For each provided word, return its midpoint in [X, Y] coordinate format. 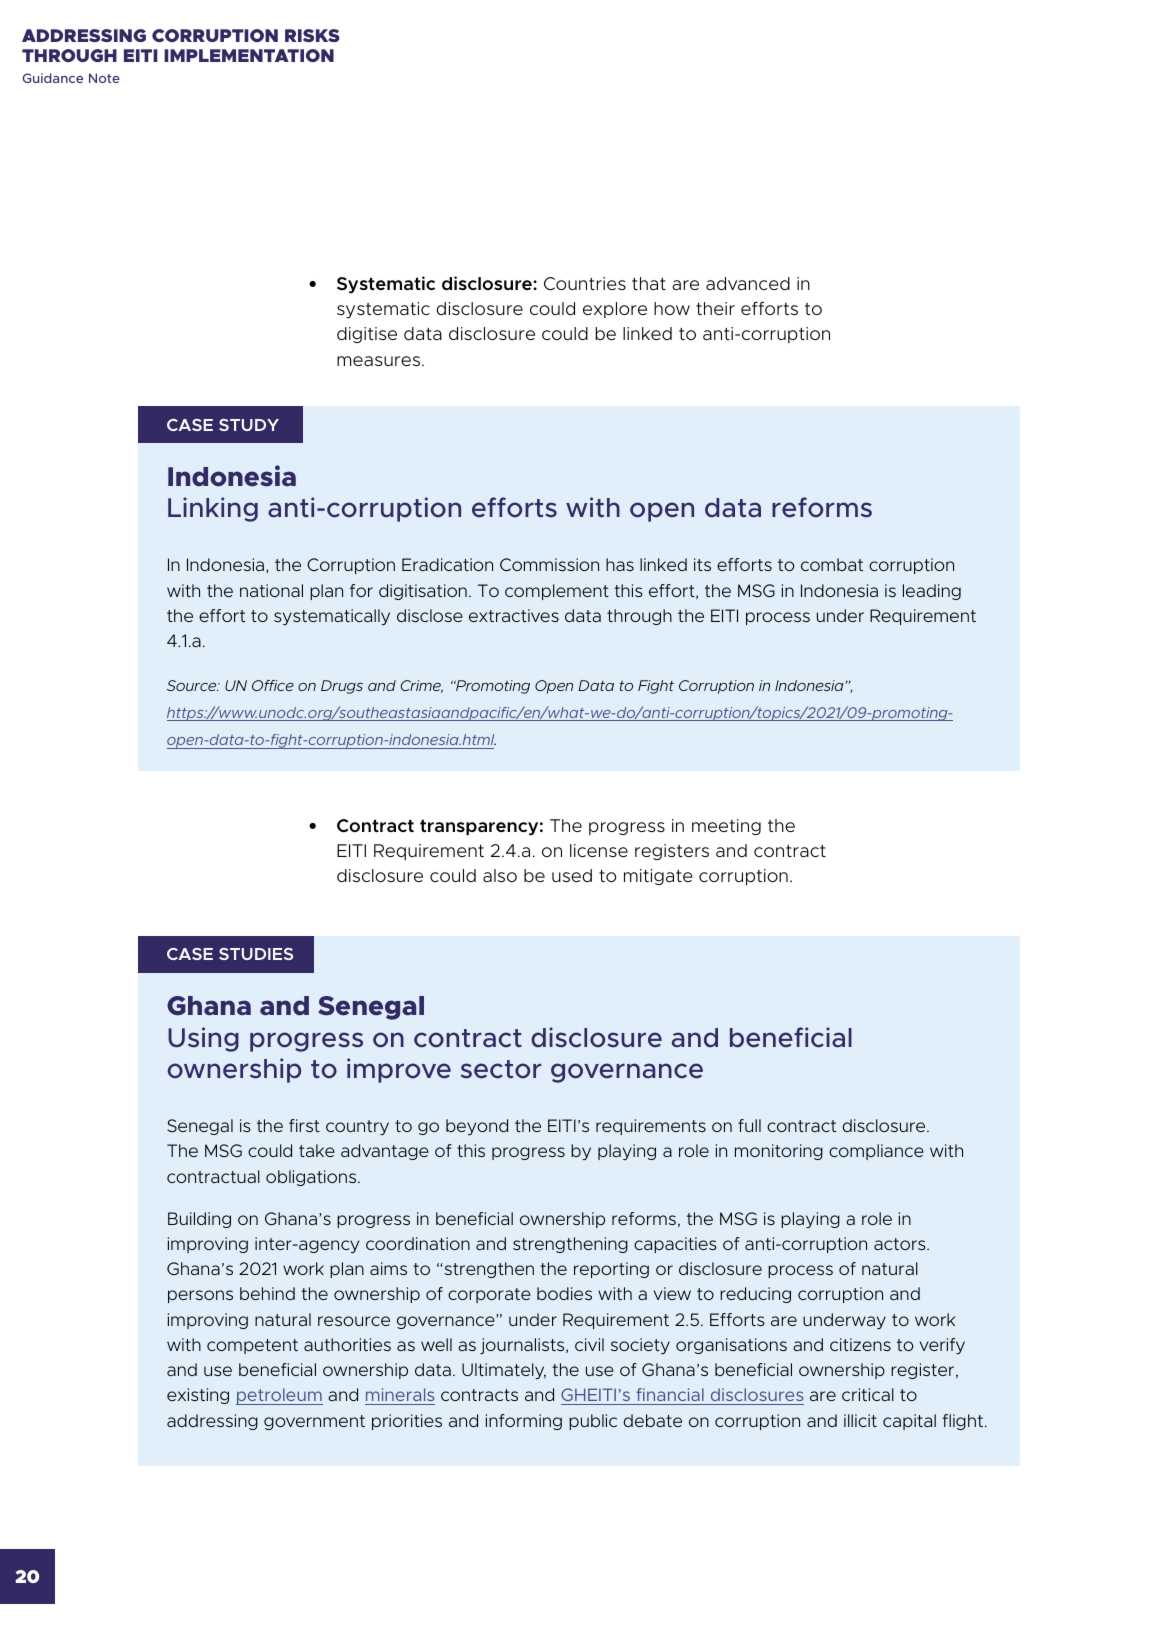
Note [104, 78]
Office [273, 685]
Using [203, 1039]
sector [501, 1069]
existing [198, 1396]
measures [380, 361]
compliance [876, 1152]
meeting [726, 827]
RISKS [312, 35]
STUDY [249, 425]
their [715, 308]
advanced [748, 283]
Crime [422, 686]
